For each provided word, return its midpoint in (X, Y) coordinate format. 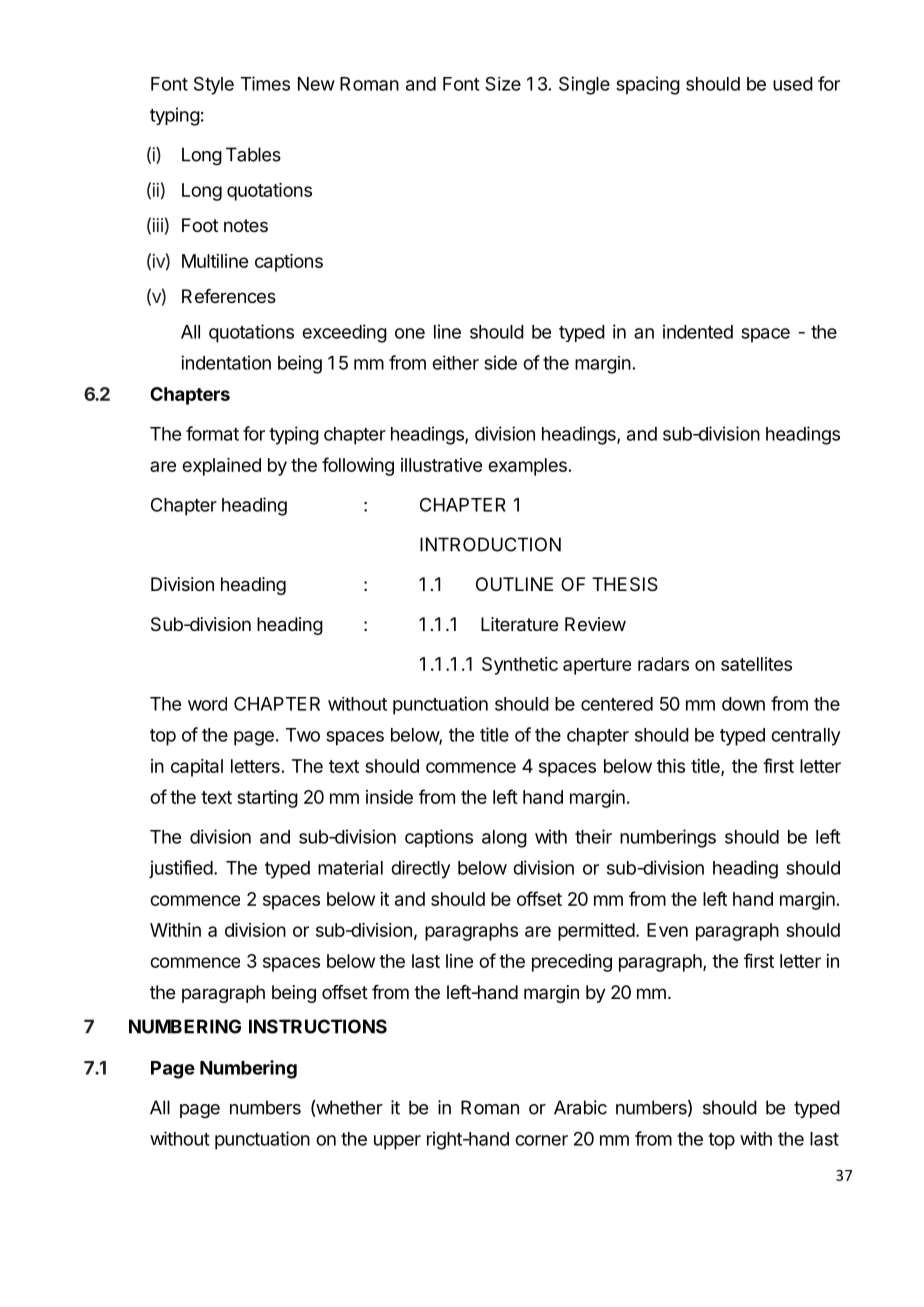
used (793, 84)
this (671, 766)
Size (503, 83)
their (593, 836)
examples (527, 467)
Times (265, 83)
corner (541, 1140)
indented (698, 331)
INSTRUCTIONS (318, 1026)
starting (267, 799)
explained (221, 467)
